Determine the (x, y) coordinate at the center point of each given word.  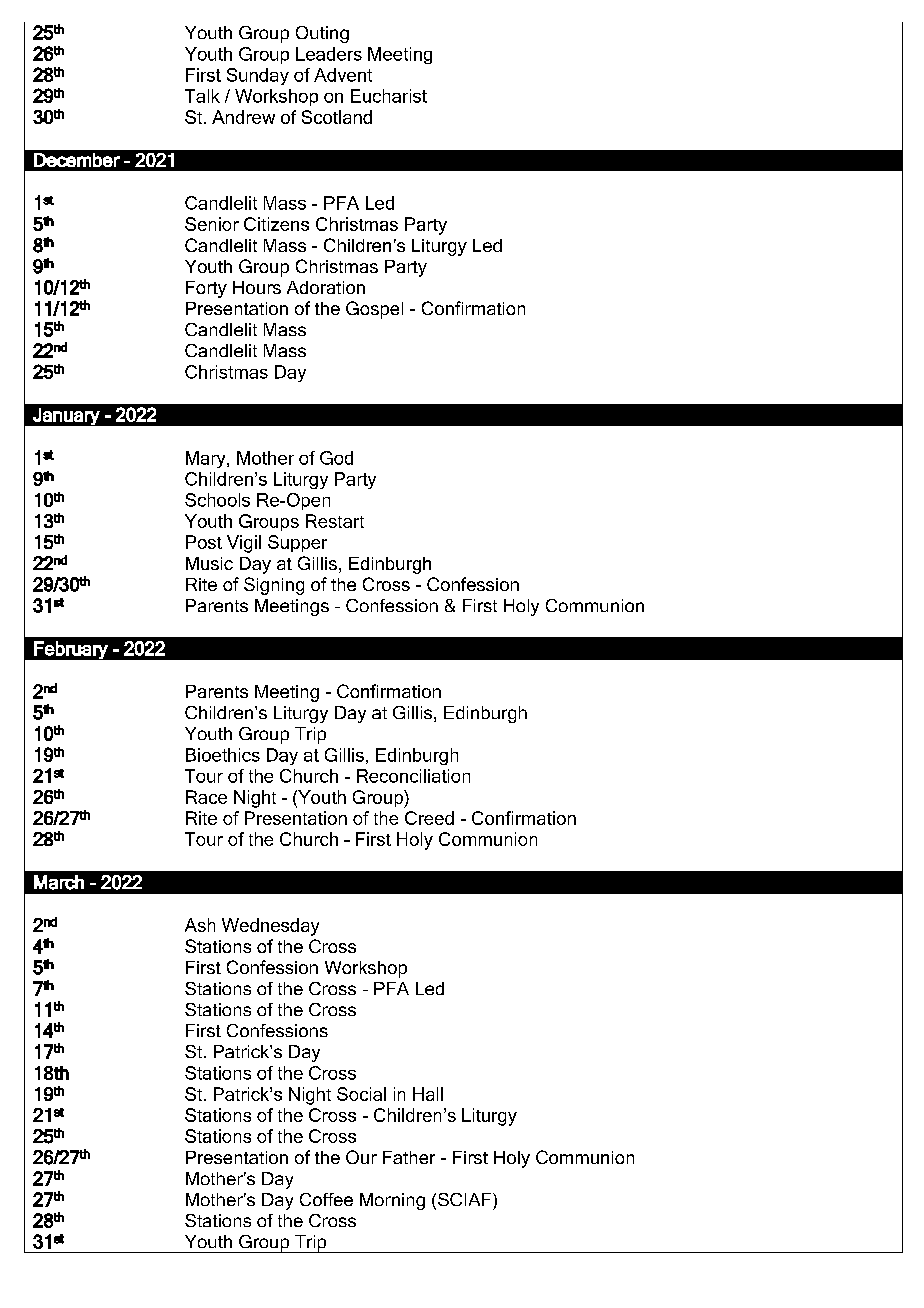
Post (204, 542)
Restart (335, 521)
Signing (274, 586)
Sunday (258, 76)
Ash (200, 925)
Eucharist (389, 96)
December (77, 160)
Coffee (326, 1199)
